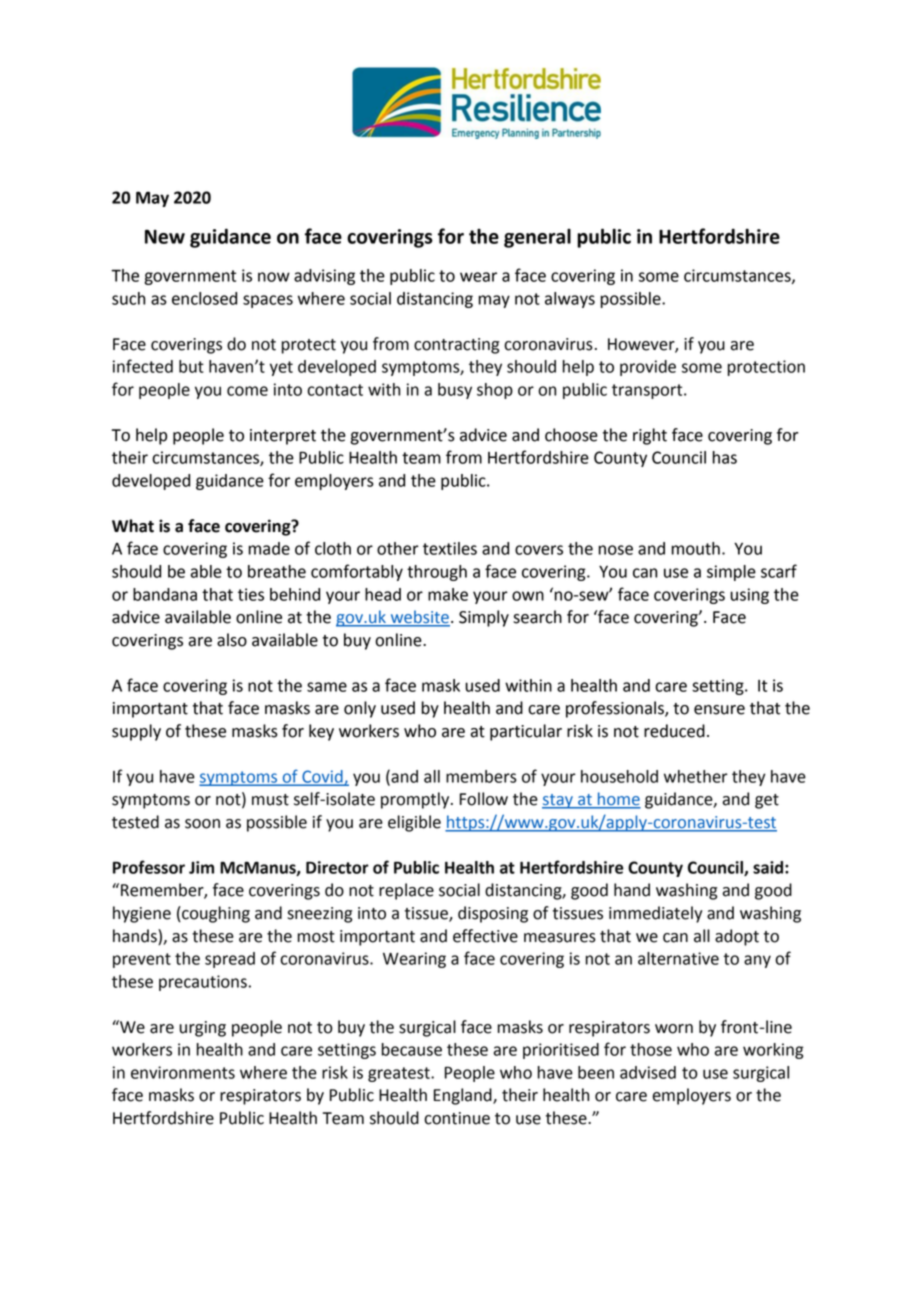 The height and width of the screenshot is (1308, 924). What do you see at coordinates (696, 776) in the screenshot?
I see `whether` at bounding box center [696, 776].
